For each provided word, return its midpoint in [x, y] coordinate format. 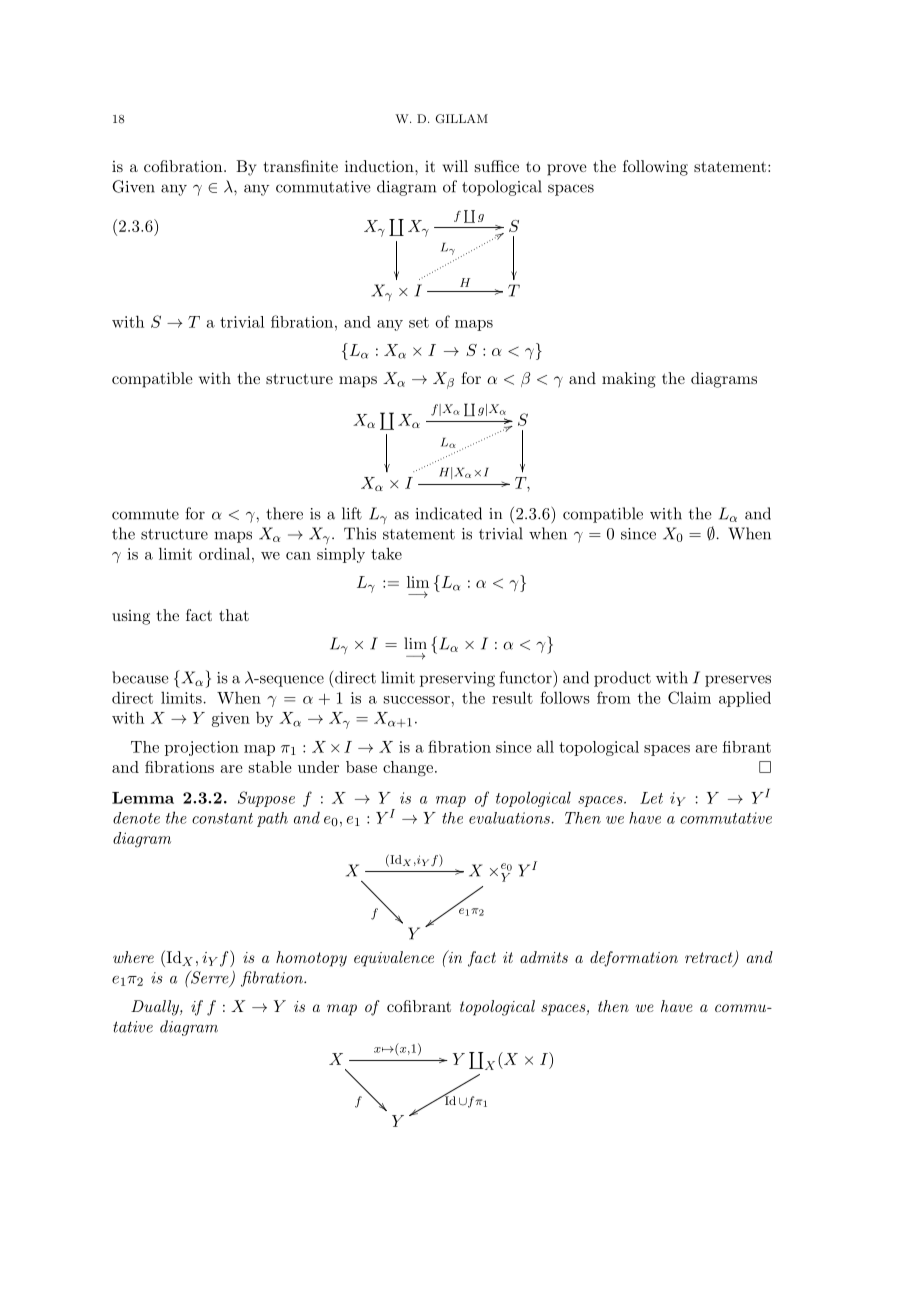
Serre [210, 978]
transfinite [301, 166]
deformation [634, 959]
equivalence [394, 959]
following [655, 168]
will [455, 166]
